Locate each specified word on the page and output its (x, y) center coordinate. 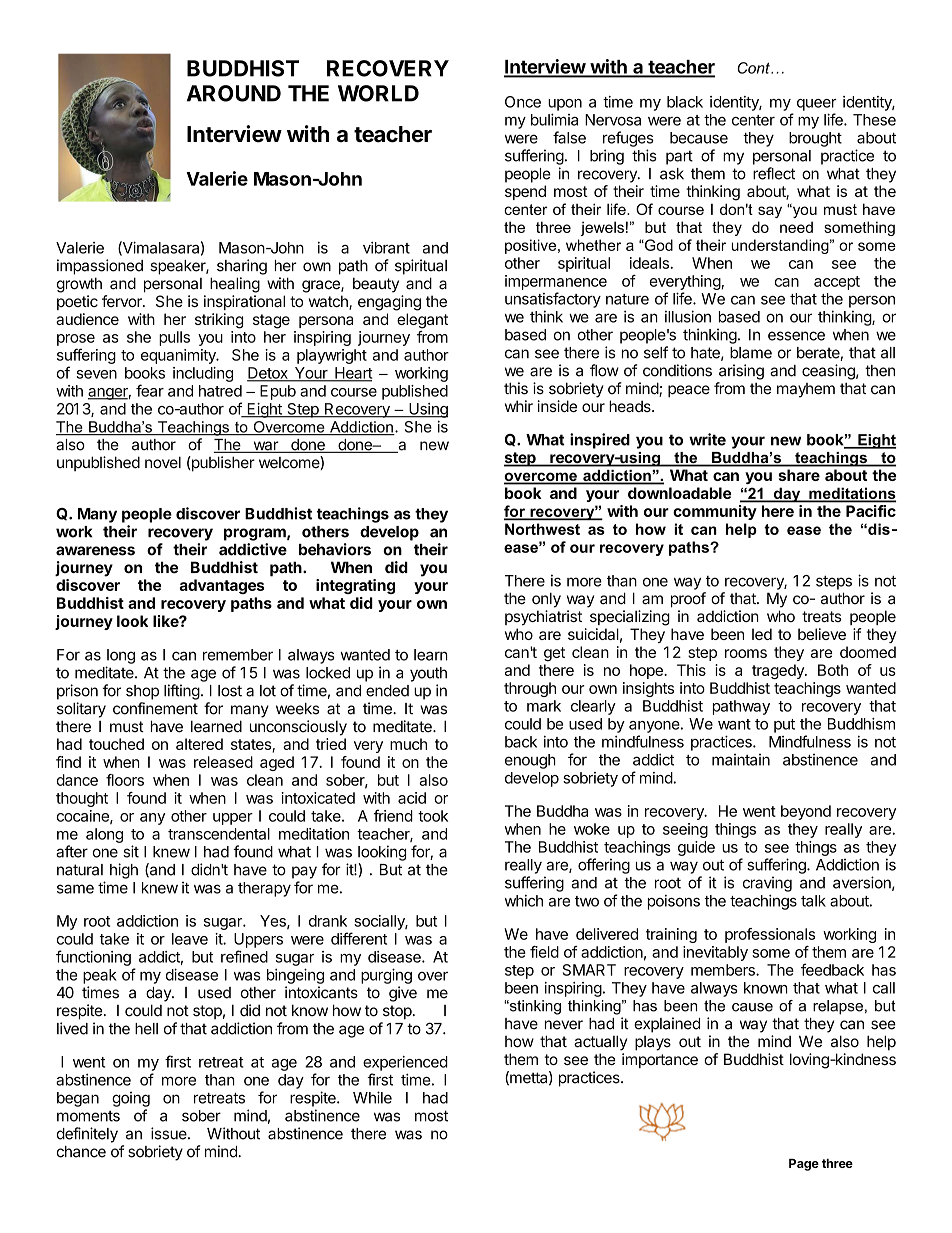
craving (767, 884)
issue (170, 1133)
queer (817, 105)
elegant (422, 321)
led (762, 634)
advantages (221, 586)
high (124, 871)
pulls (174, 338)
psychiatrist (543, 618)
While (372, 1097)
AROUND (234, 93)
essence (796, 336)
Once (523, 102)
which (524, 901)
